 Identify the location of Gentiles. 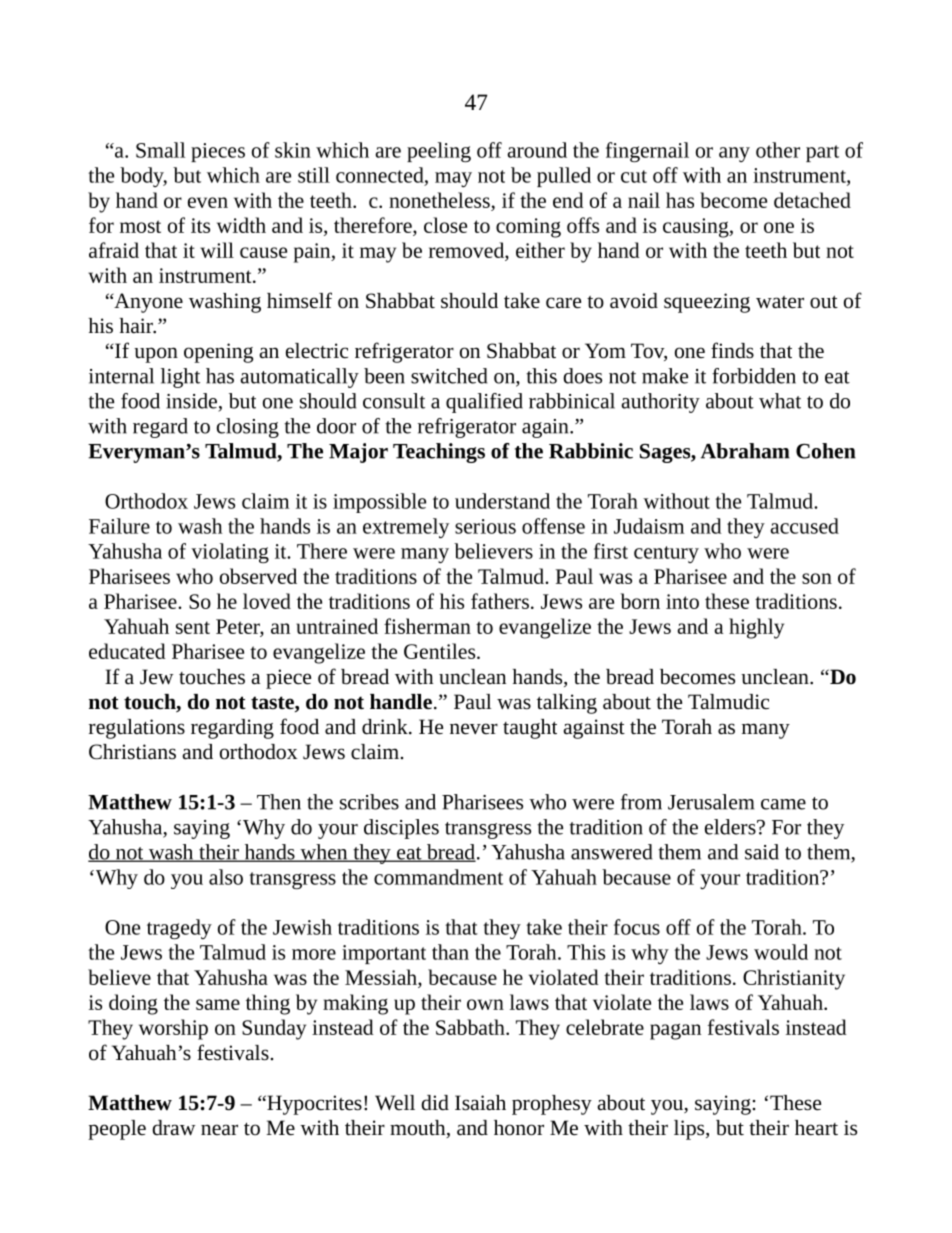
(441, 651).
